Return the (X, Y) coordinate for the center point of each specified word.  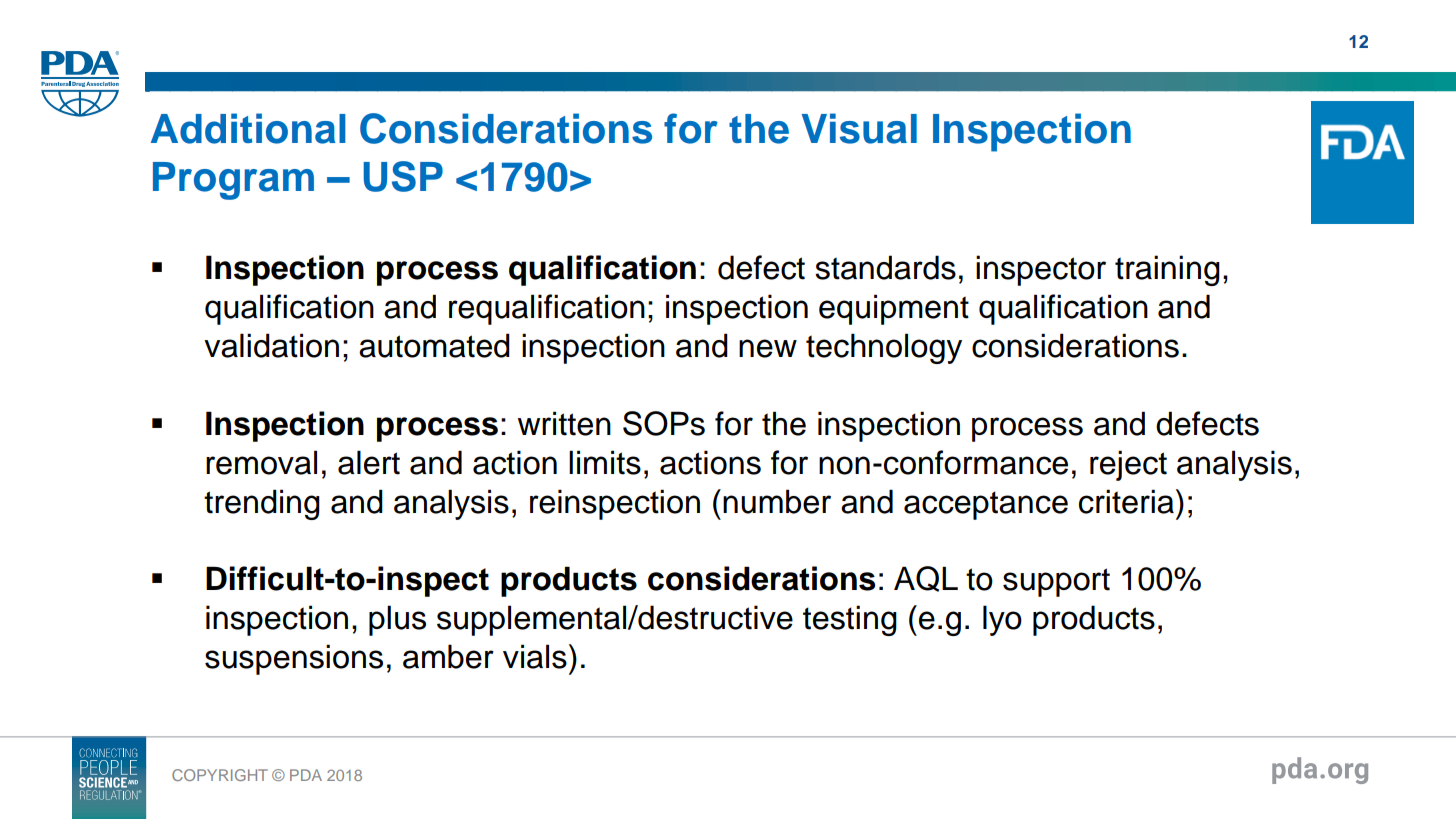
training (1167, 270)
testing (850, 620)
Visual (859, 128)
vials (535, 656)
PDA (306, 775)
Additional (248, 128)
